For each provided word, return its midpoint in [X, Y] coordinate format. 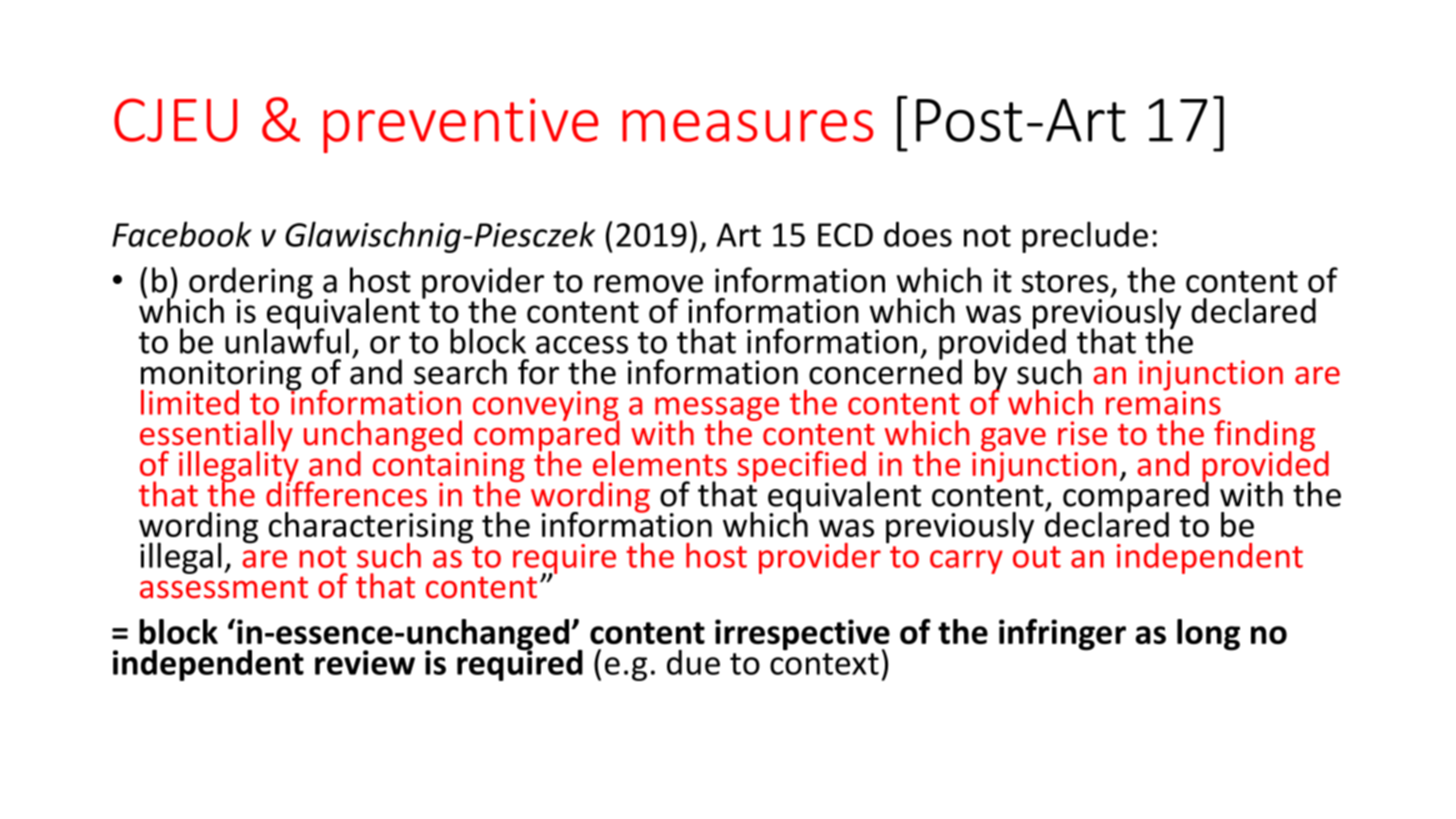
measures [747, 126]
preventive [460, 125]
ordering [250, 284]
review [365, 662]
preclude [1085, 237]
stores [1065, 282]
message [717, 410]
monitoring [221, 376]
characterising [371, 529]
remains [1163, 401]
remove [648, 284]
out [1037, 557]
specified [802, 468]
